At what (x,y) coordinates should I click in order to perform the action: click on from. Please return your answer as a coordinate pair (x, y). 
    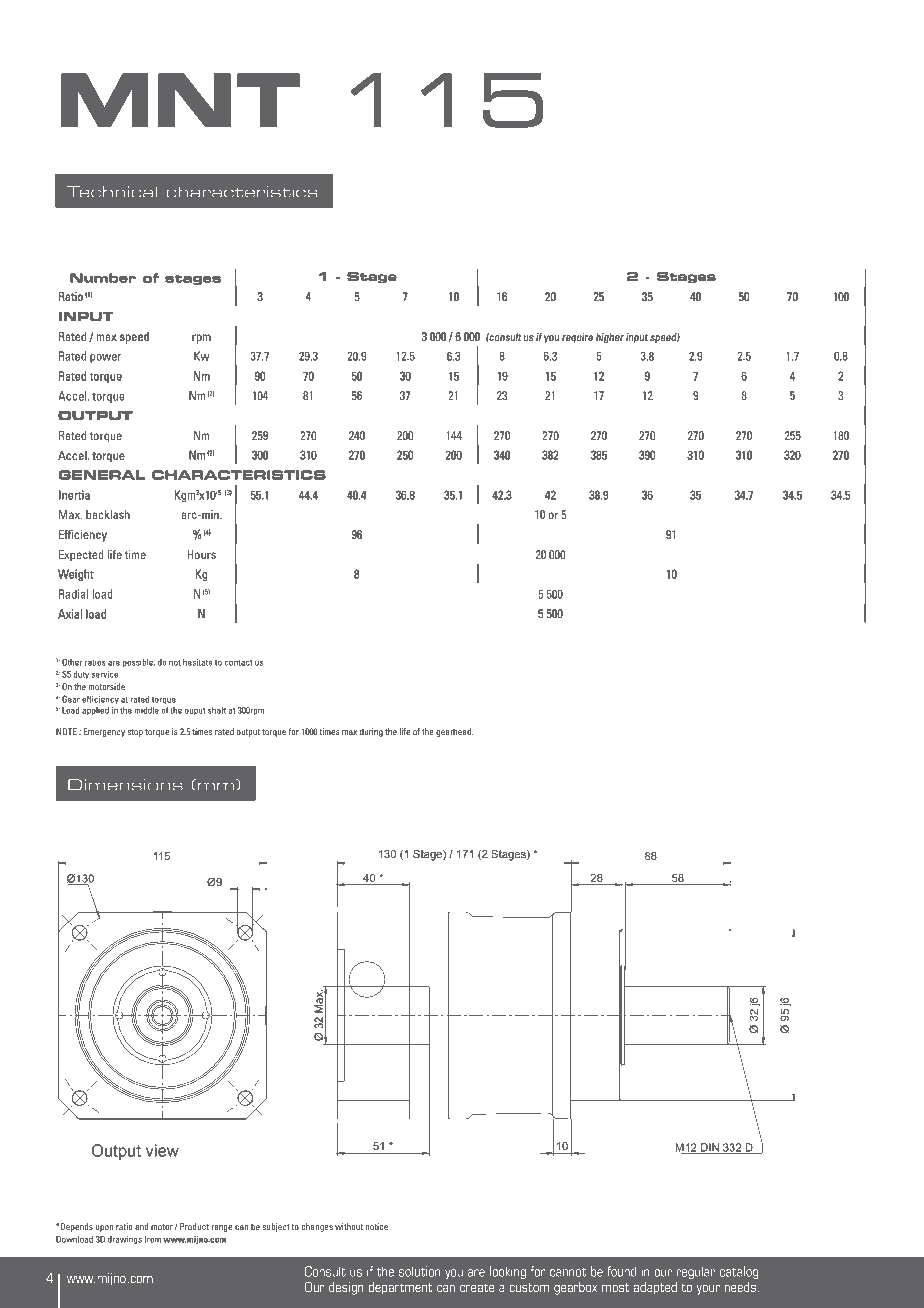
    Looking at the image, I should click on (152, 1239).
